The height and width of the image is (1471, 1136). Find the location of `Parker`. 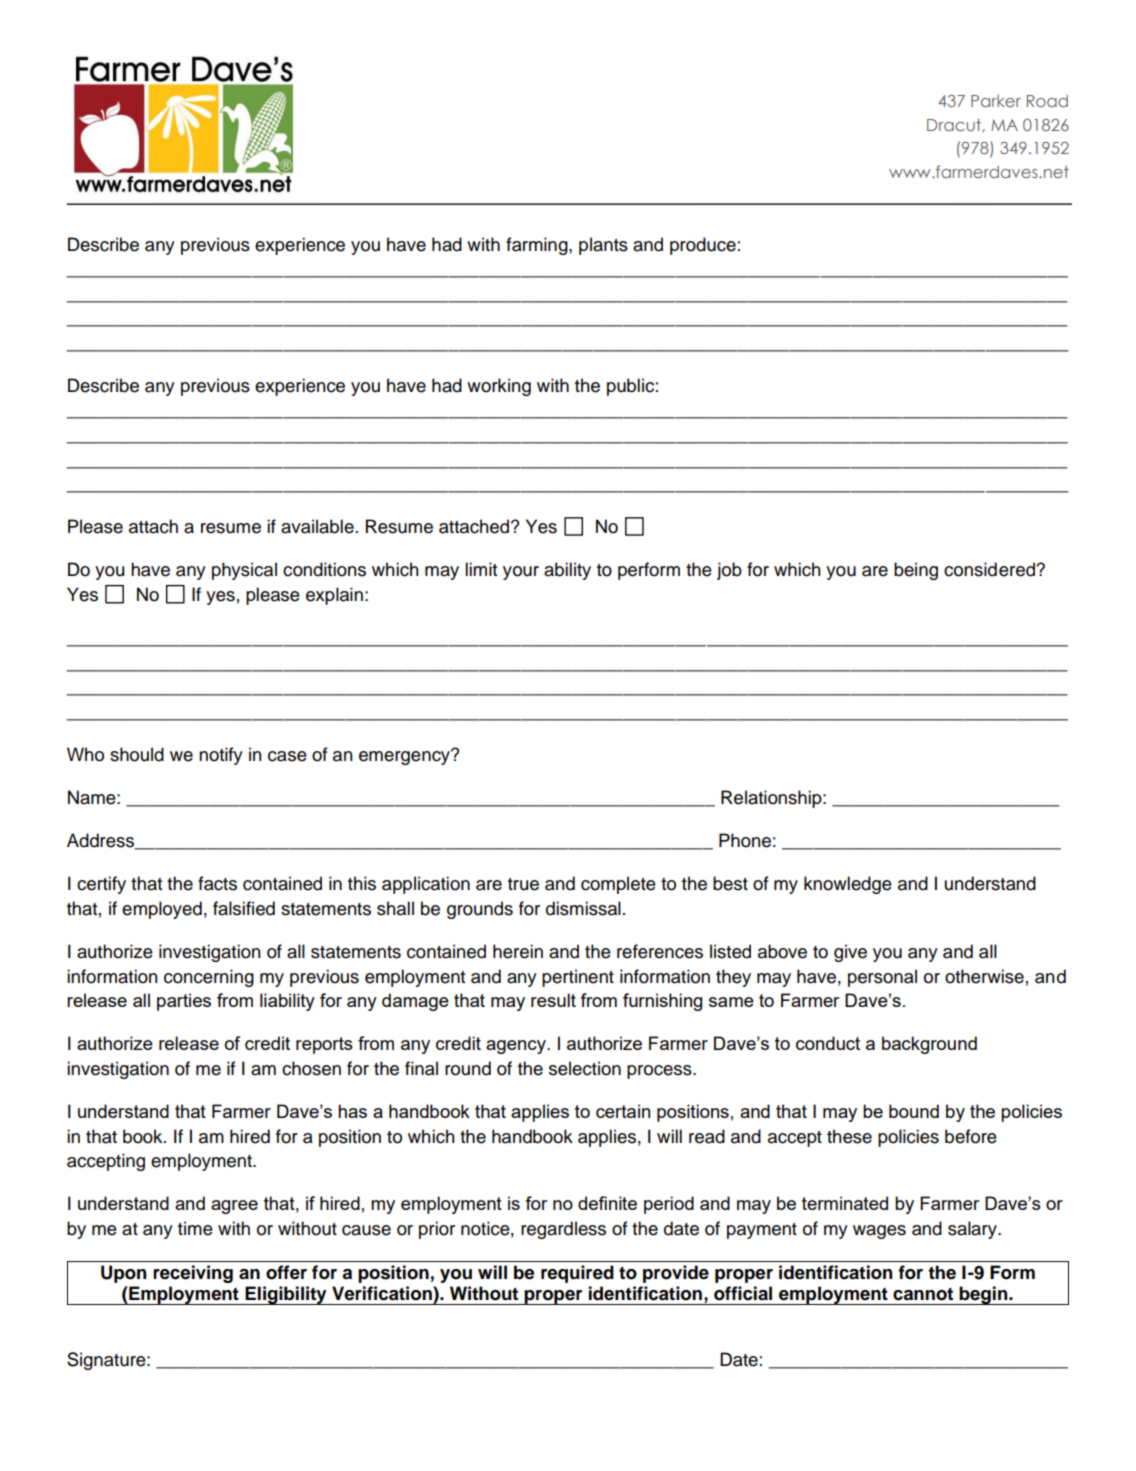

Parker is located at coordinates (996, 101).
